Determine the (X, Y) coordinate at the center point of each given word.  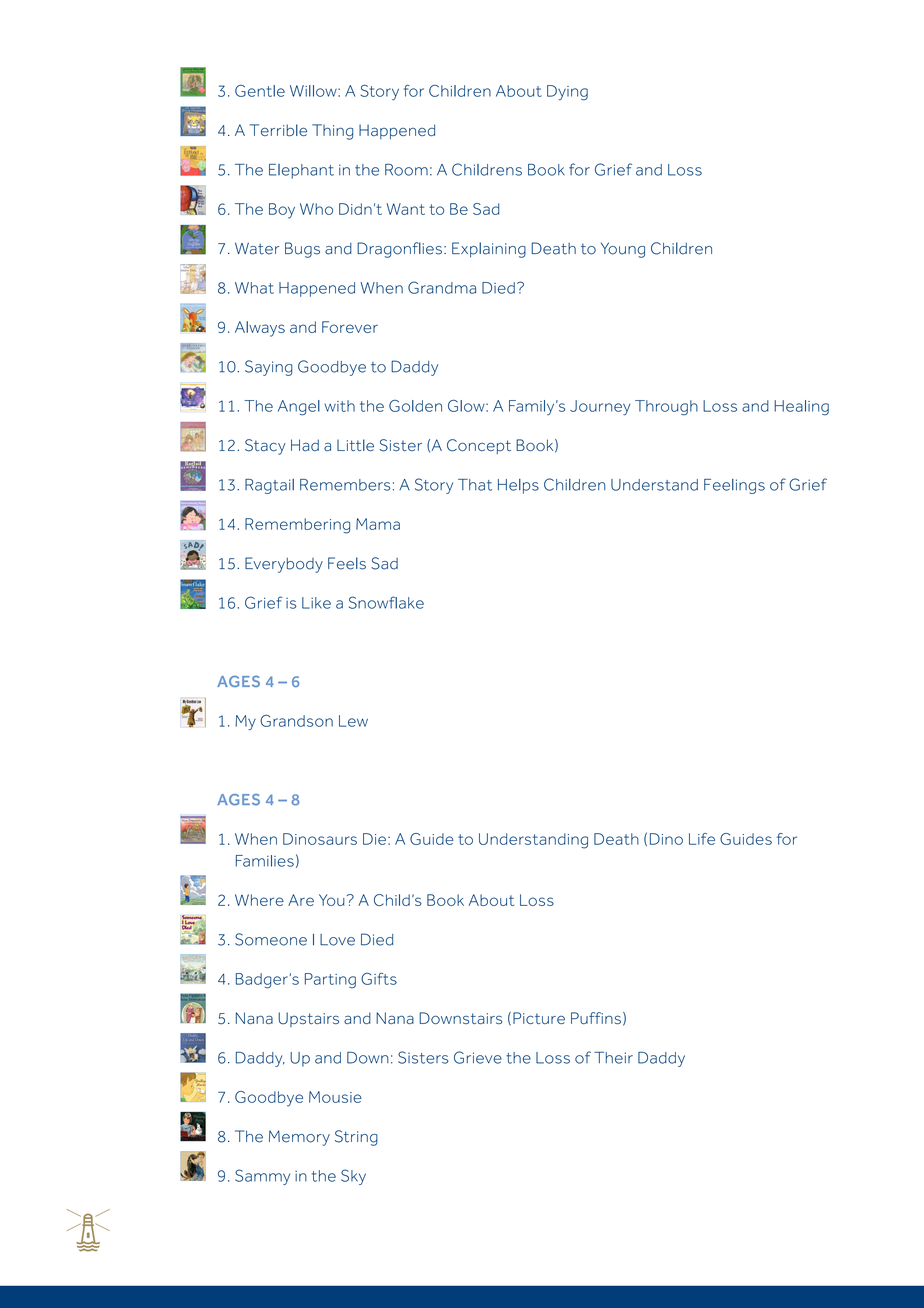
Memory (299, 1138)
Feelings (734, 486)
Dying (567, 93)
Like (316, 603)
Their (613, 1058)
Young (623, 250)
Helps (518, 486)
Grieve (478, 1057)
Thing (332, 132)
